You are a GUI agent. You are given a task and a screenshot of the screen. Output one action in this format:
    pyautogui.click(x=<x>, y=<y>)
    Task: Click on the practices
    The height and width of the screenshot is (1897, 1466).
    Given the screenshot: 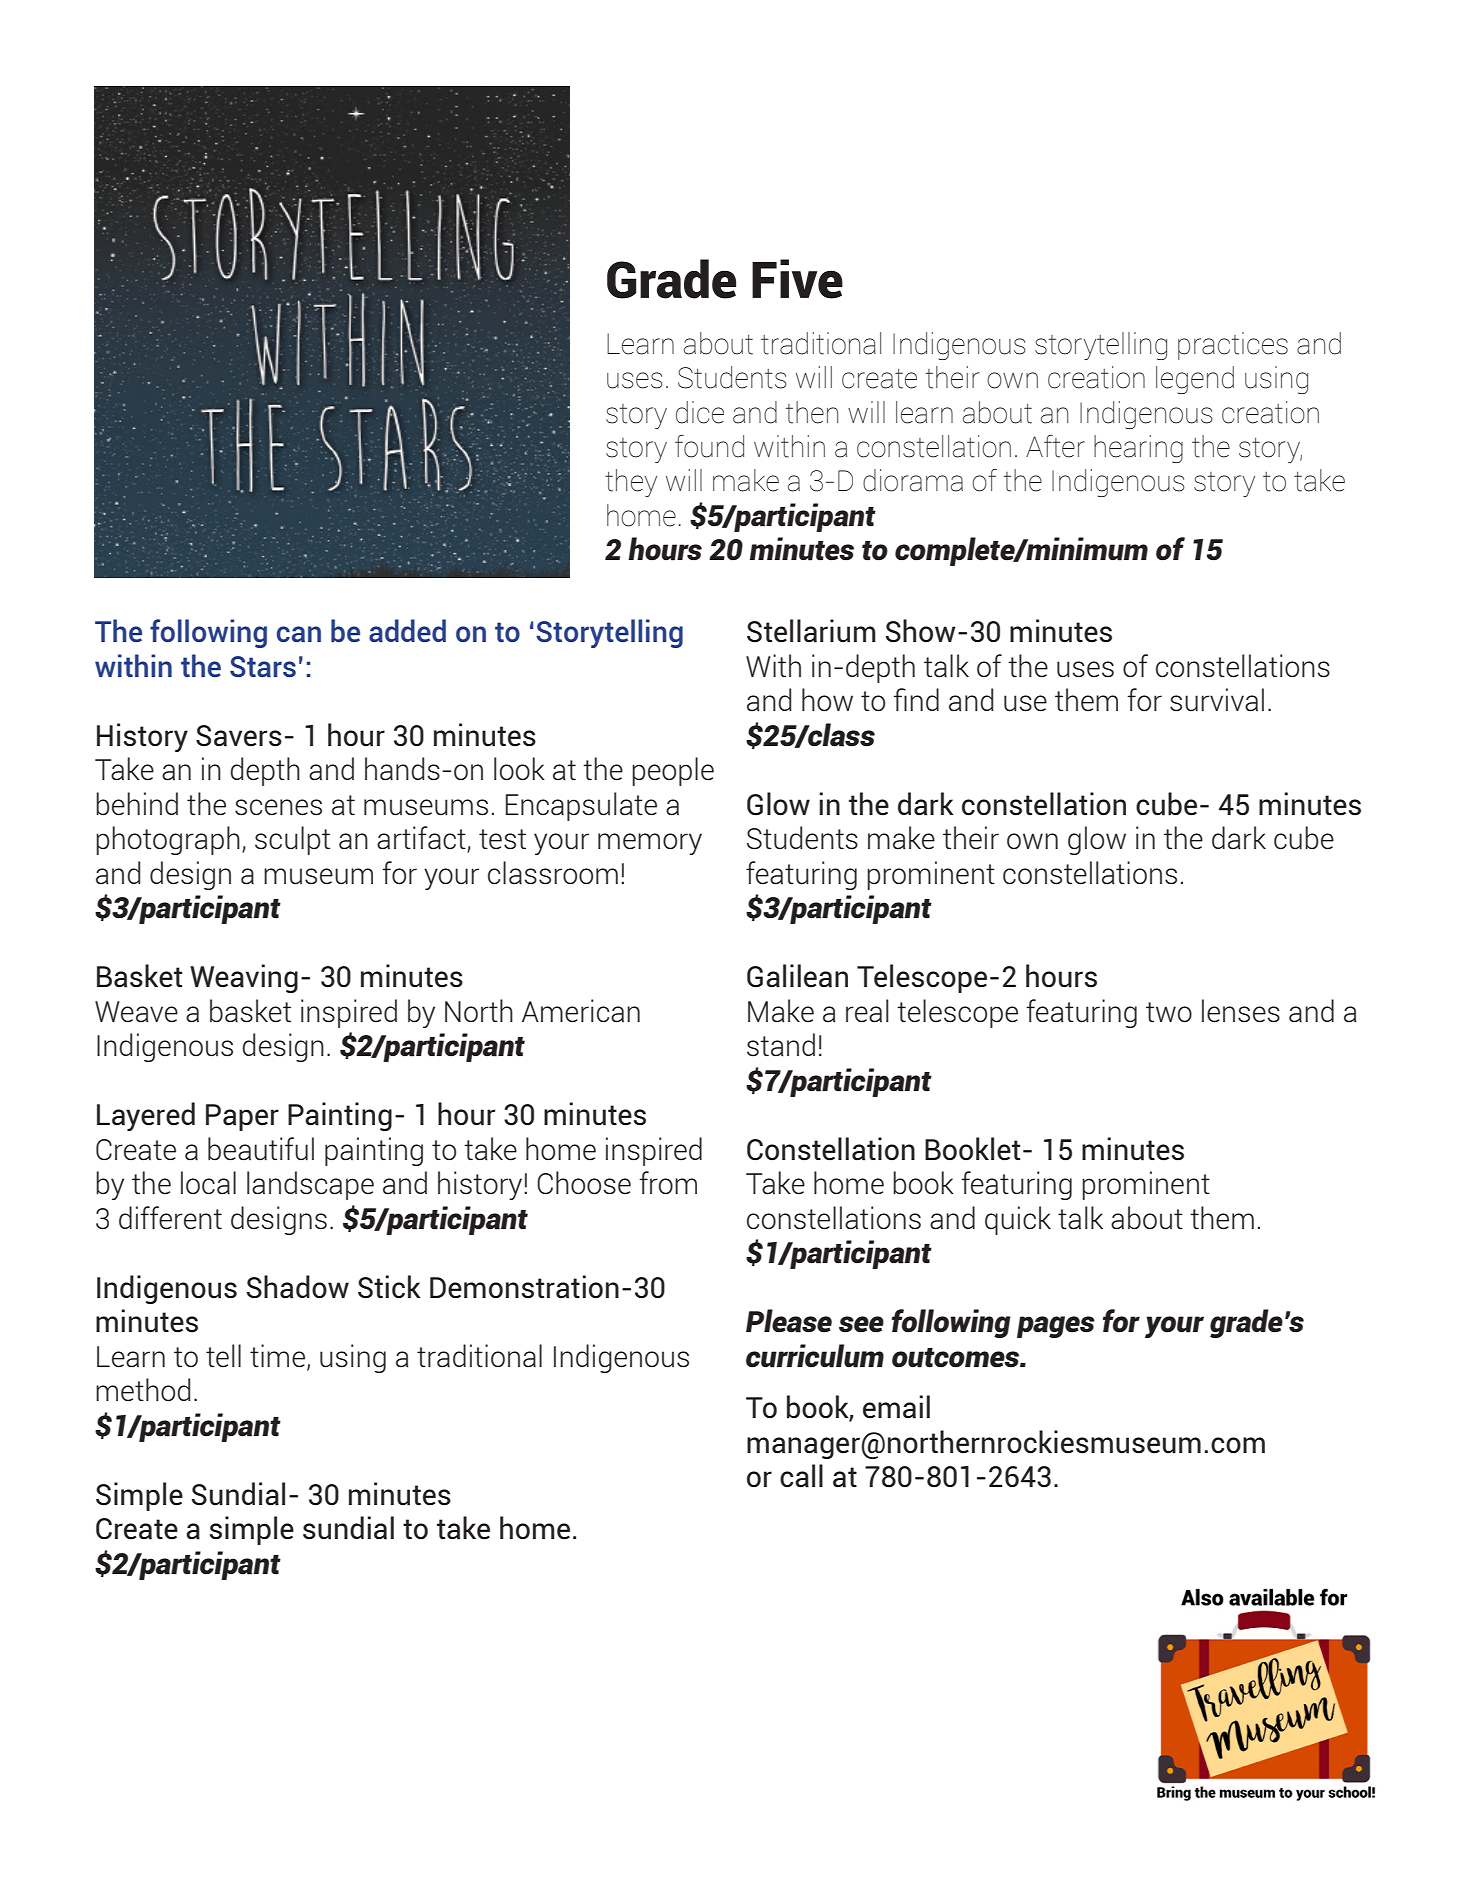 What is the action you would take?
    pyautogui.click(x=1233, y=346)
